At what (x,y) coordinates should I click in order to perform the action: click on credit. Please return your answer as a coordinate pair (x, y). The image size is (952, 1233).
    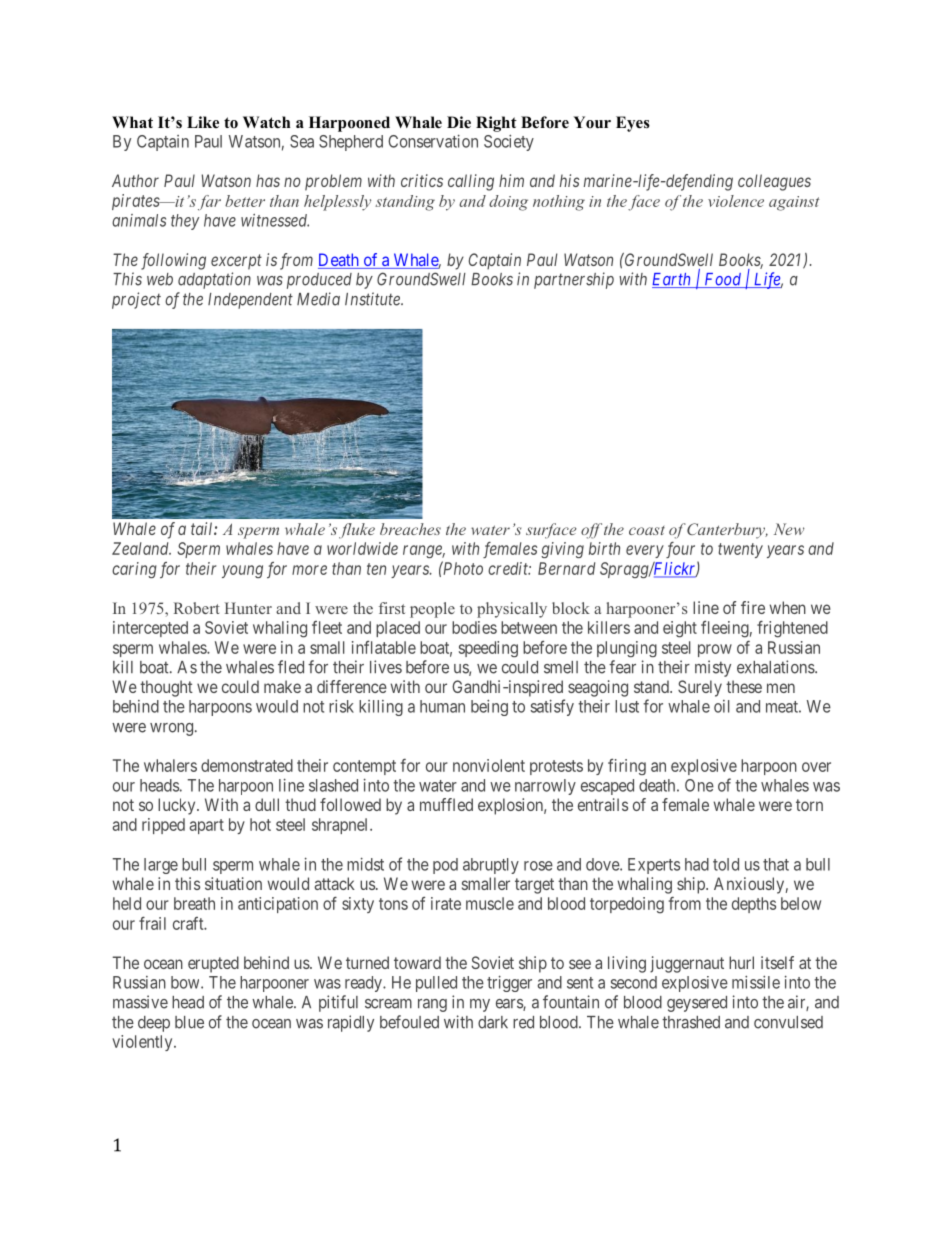
    Looking at the image, I should click on (509, 568).
